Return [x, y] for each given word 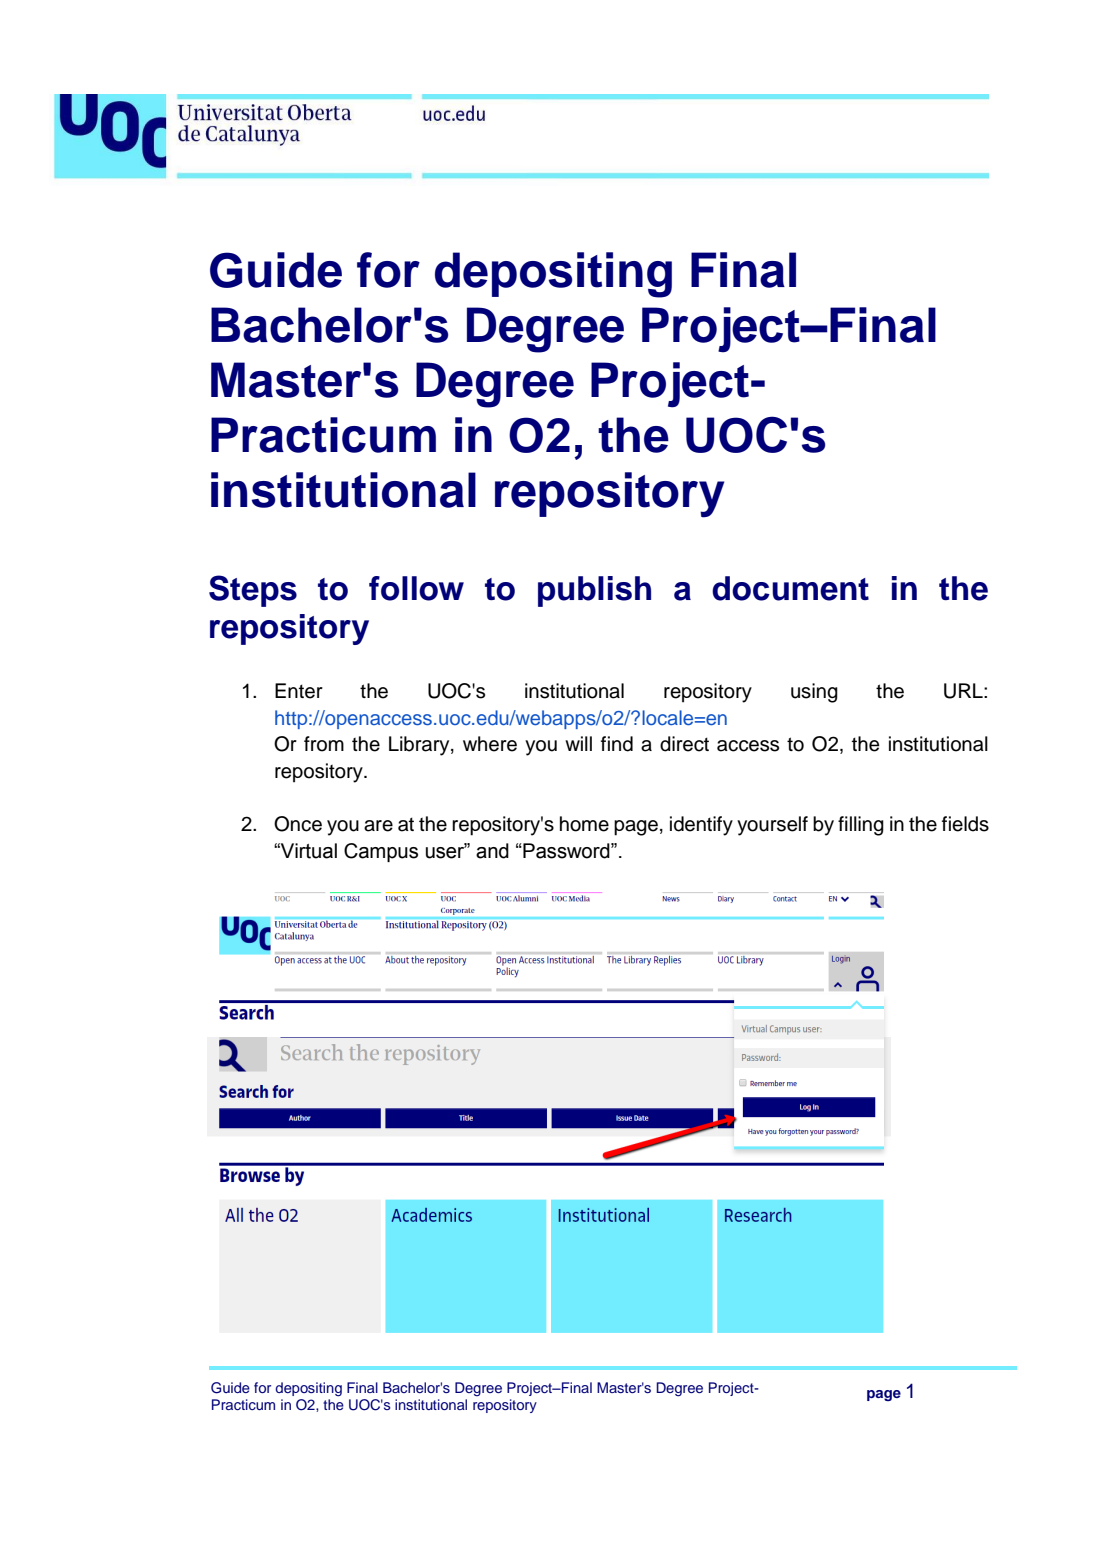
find [617, 744]
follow [416, 588]
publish [594, 591]
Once [298, 824]
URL [964, 691]
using [814, 693]
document [790, 588]
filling [861, 826]
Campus [381, 852]
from [324, 744]
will [578, 743]
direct [684, 744]
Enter [299, 691]
